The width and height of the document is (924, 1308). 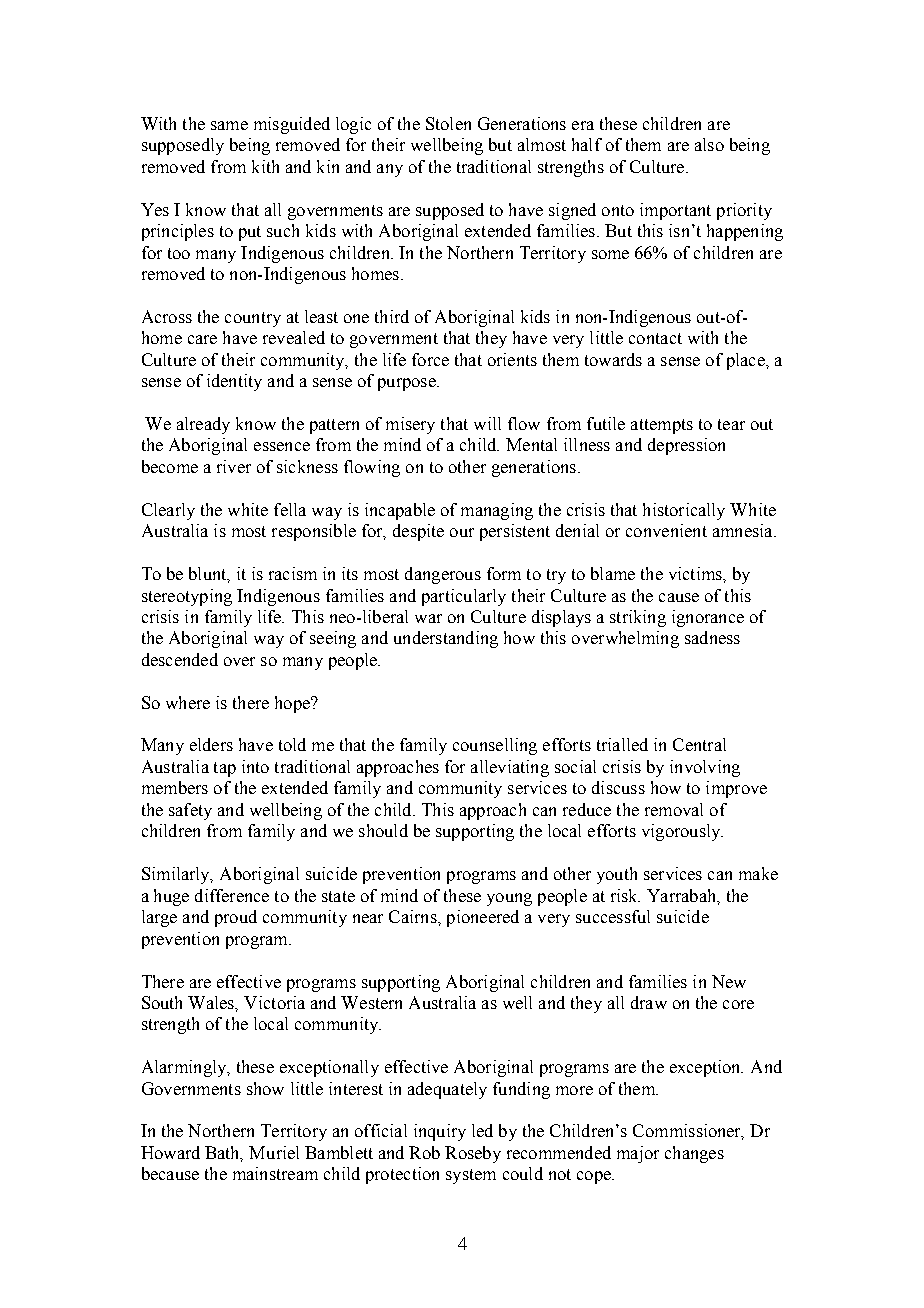 I want to click on understanding, so click(x=446, y=639).
